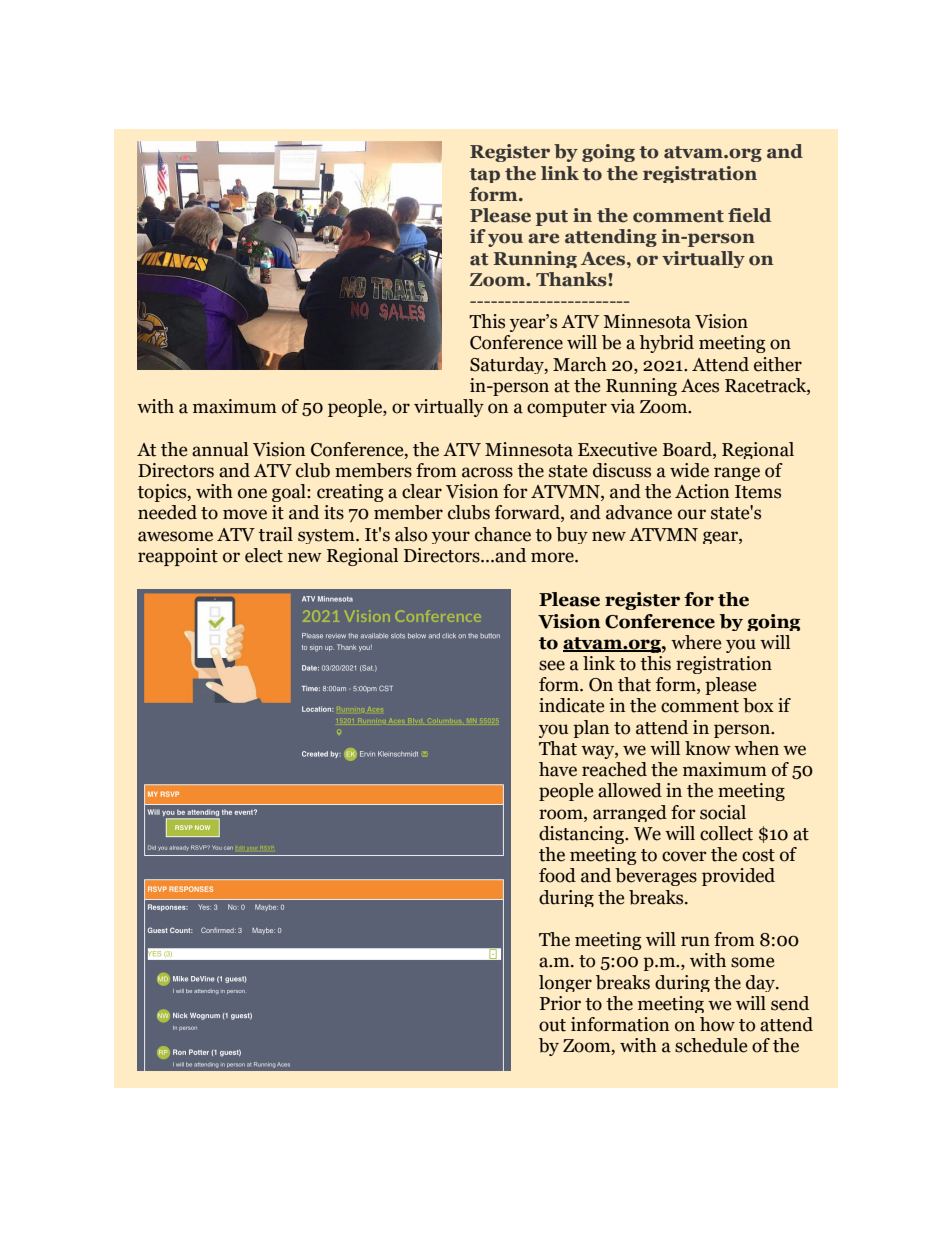  What do you see at coordinates (552, 1025) in the document?
I see `out` at bounding box center [552, 1025].
